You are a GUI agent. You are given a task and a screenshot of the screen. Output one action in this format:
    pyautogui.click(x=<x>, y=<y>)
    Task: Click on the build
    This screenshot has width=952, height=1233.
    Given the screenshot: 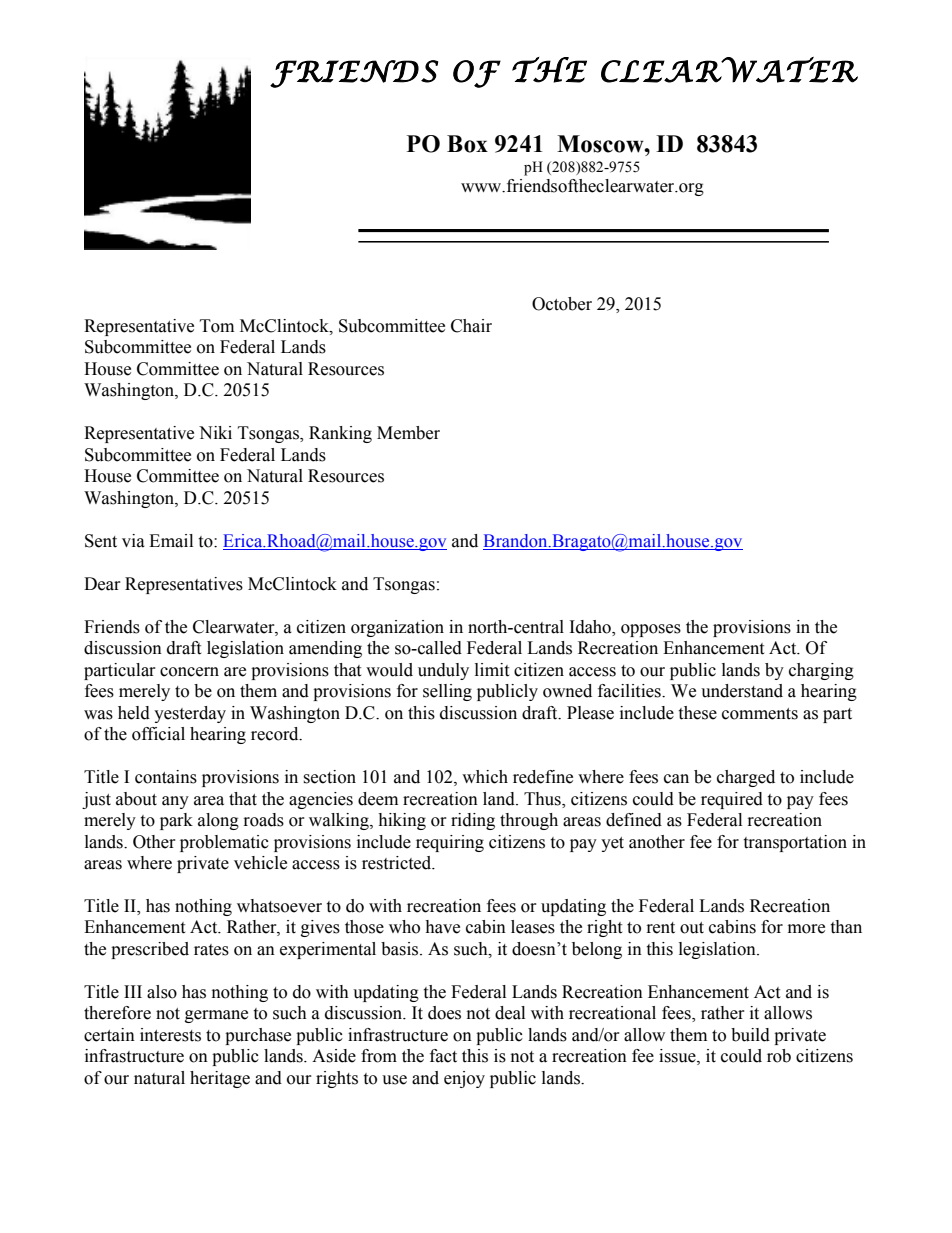 What is the action you would take?
    pyautogui.click(x=750, y=1035)
